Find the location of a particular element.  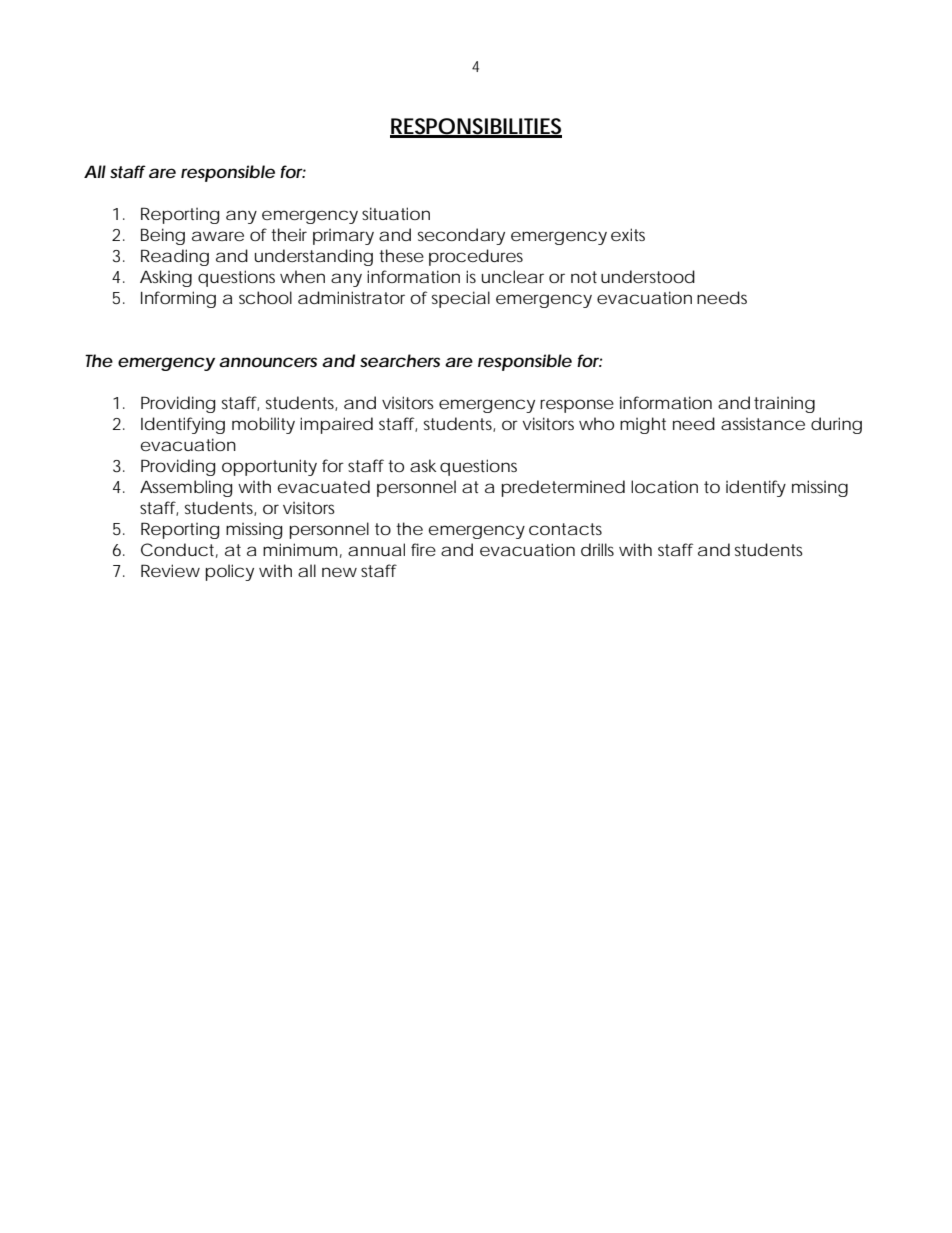

special is located at coordinates (461, 299).
